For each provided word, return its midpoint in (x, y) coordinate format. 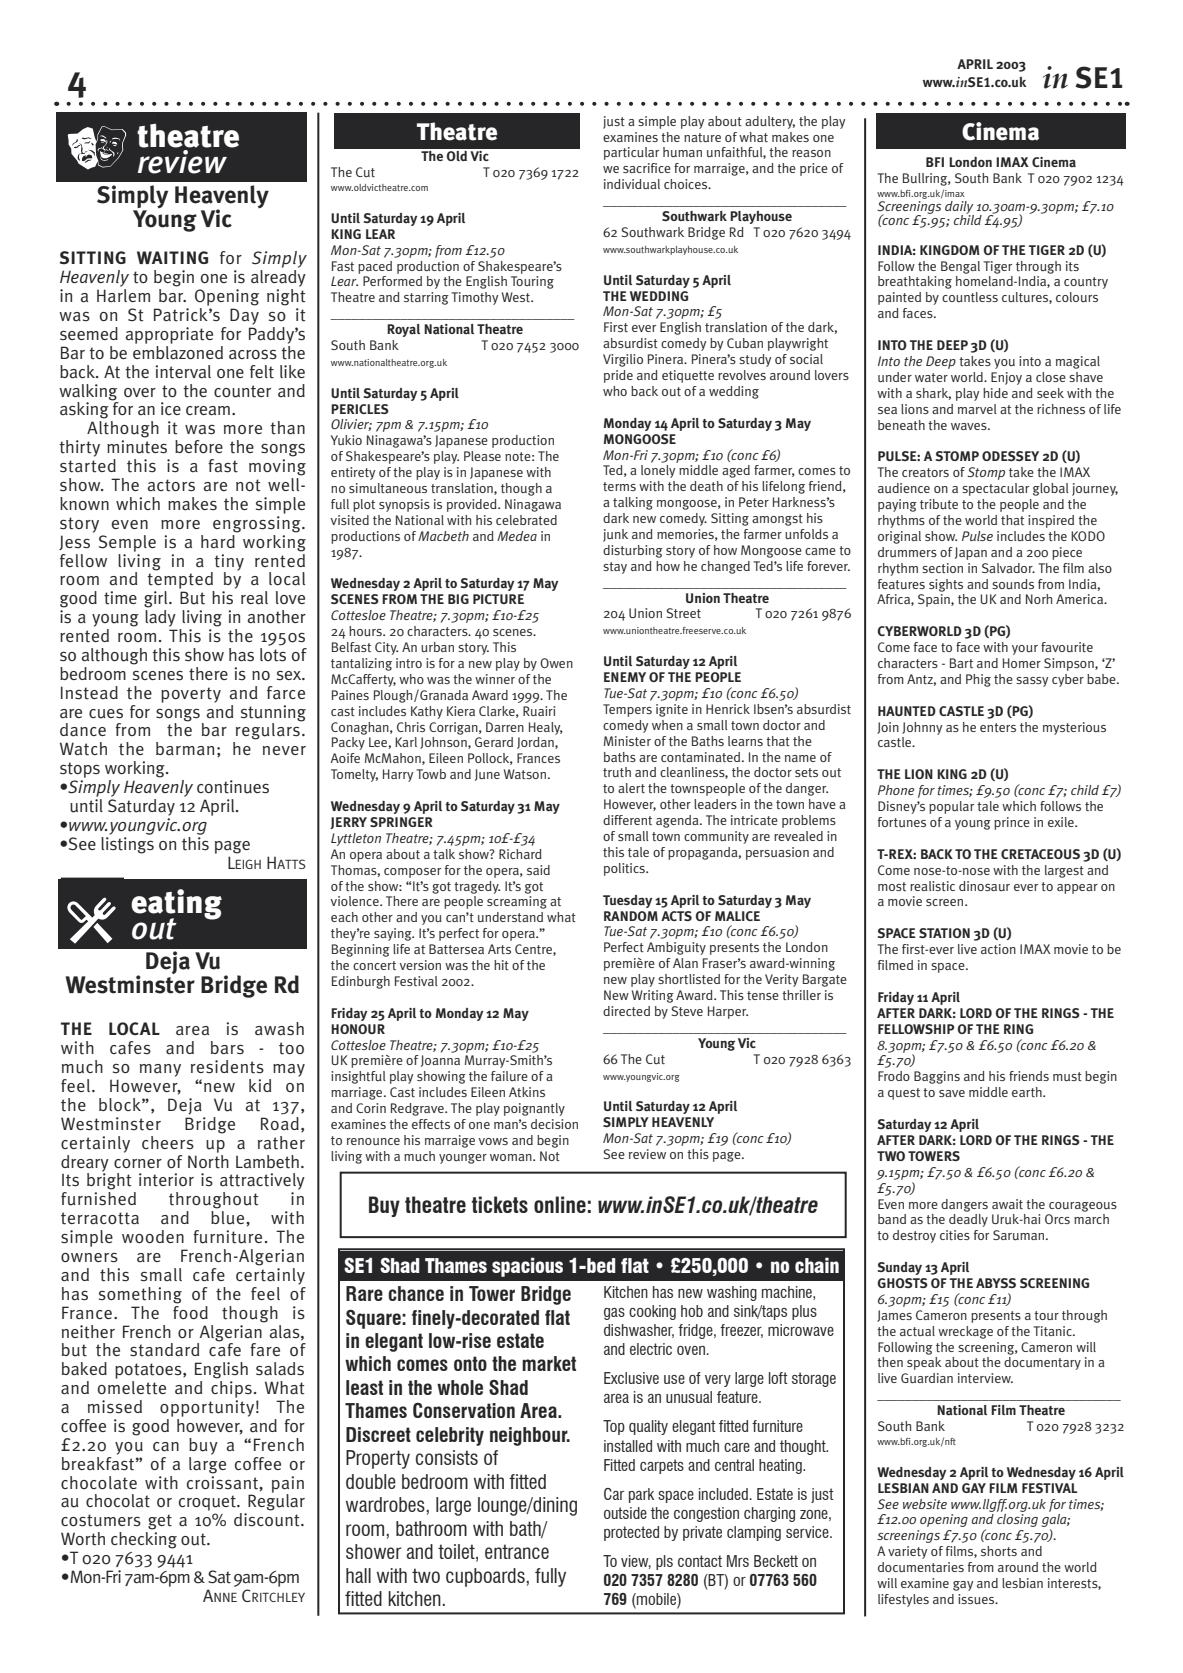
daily (959, 208)
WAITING (172, 257)
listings (127, 844)
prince (1012, 823)
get (160, 1522)
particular (631, 153)
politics (625, 869)
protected (631, 1533)
